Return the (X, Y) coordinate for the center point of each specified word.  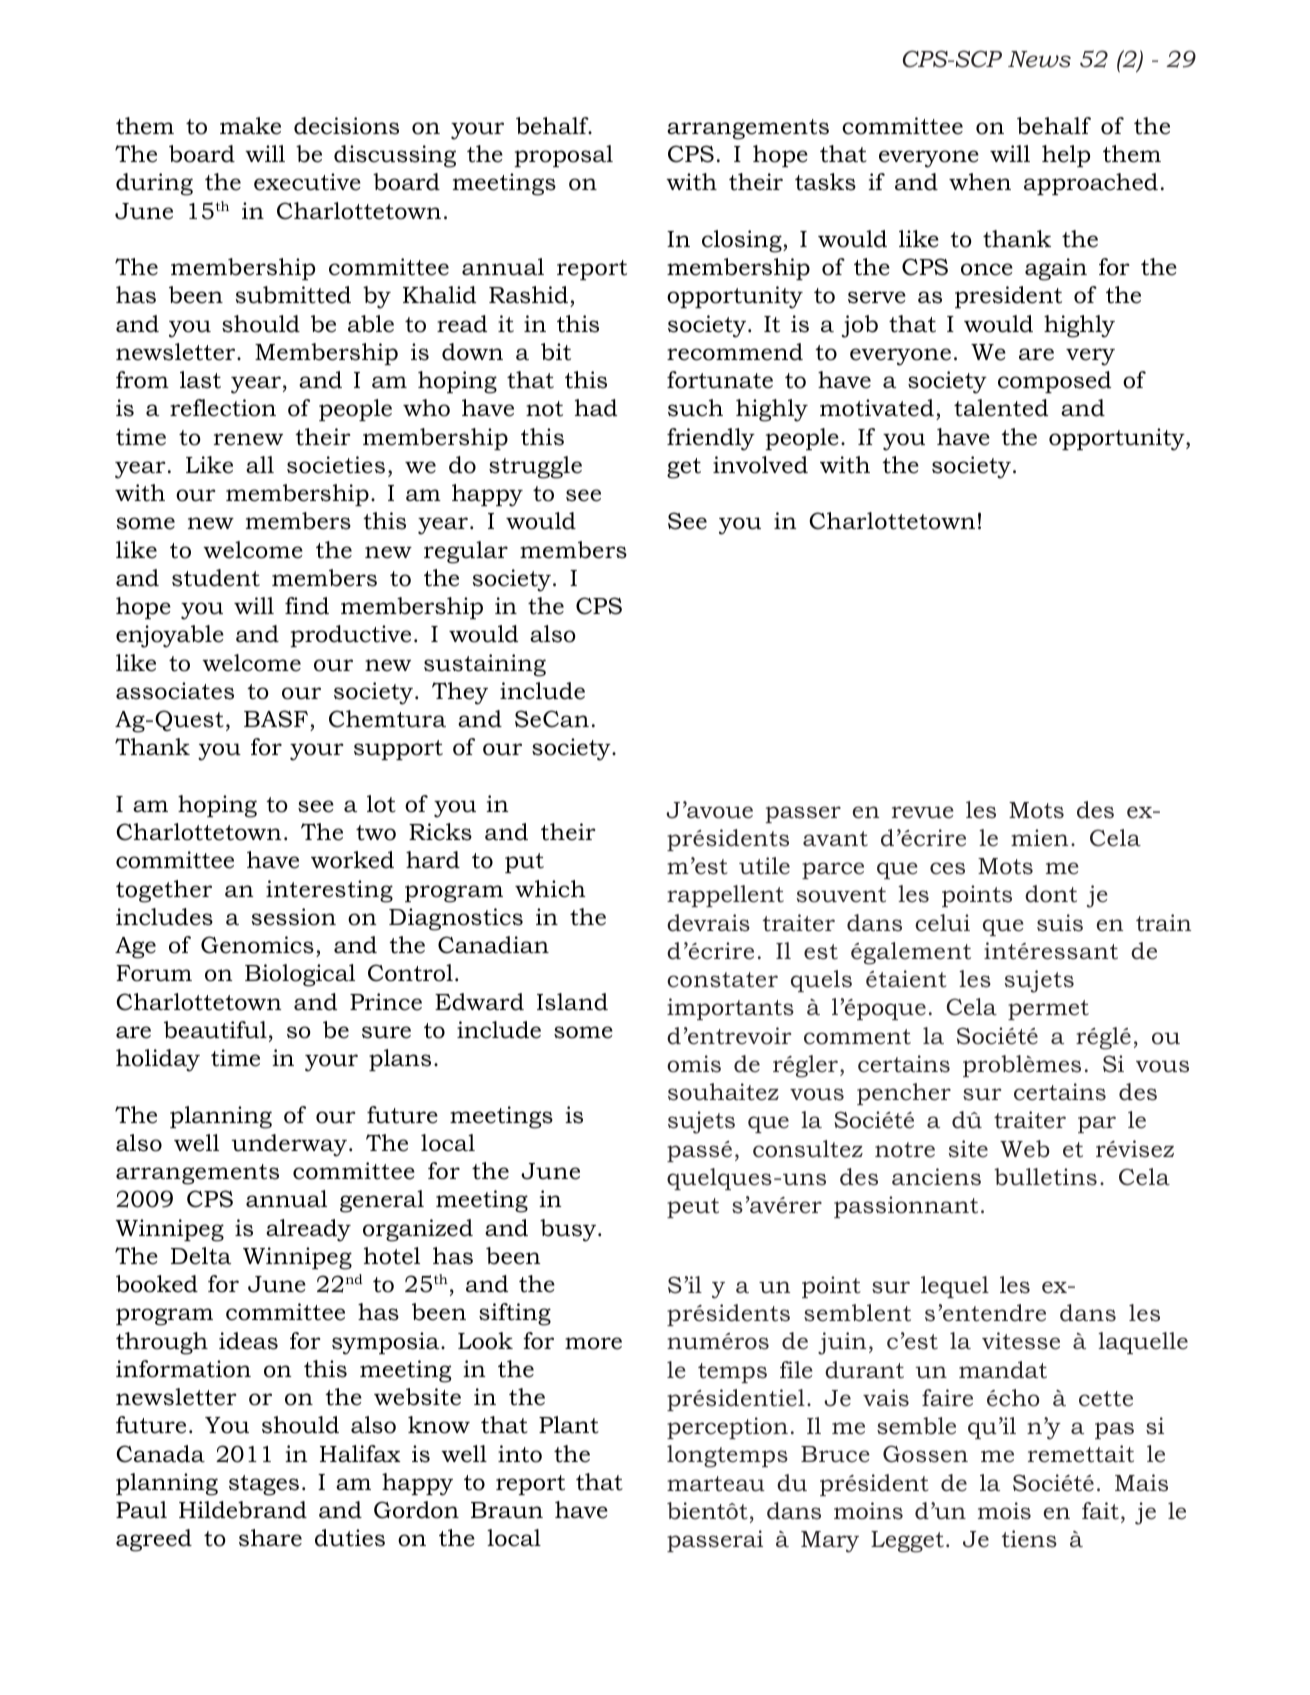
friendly (711, 439)
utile (764, 866)
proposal (563, 156)
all (260, 464)
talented (1001, 408)
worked (352, 860)
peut (693, 1208)
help (1066, 156)
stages (264, 1485)
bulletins (1045, 1177)
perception (727, 1428)
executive (307, 182)
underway (289, 1145)
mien (1039, 838)
